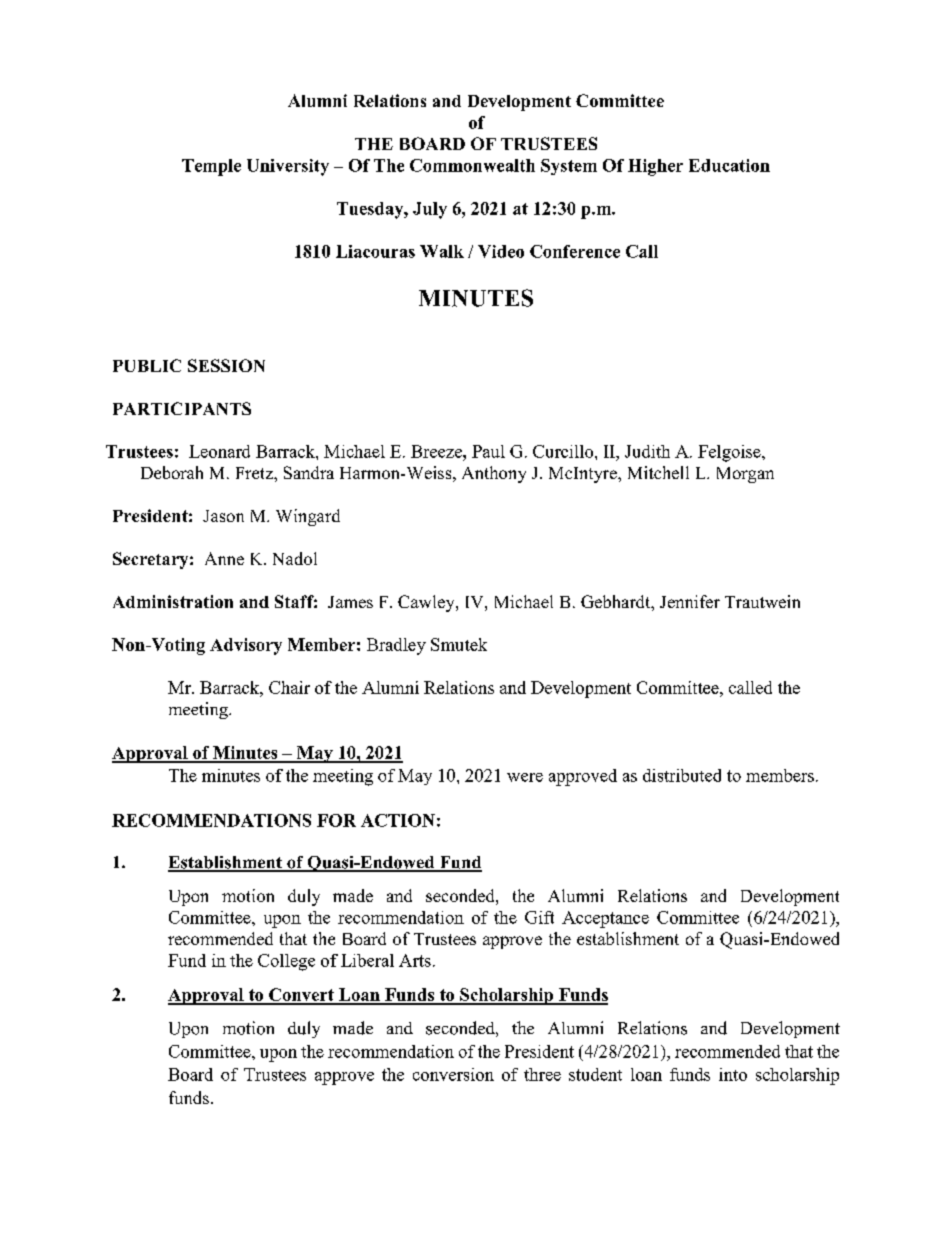  Describe the element at coordinates (211, 167) in the screenshot. I see `Temple` at that location.
